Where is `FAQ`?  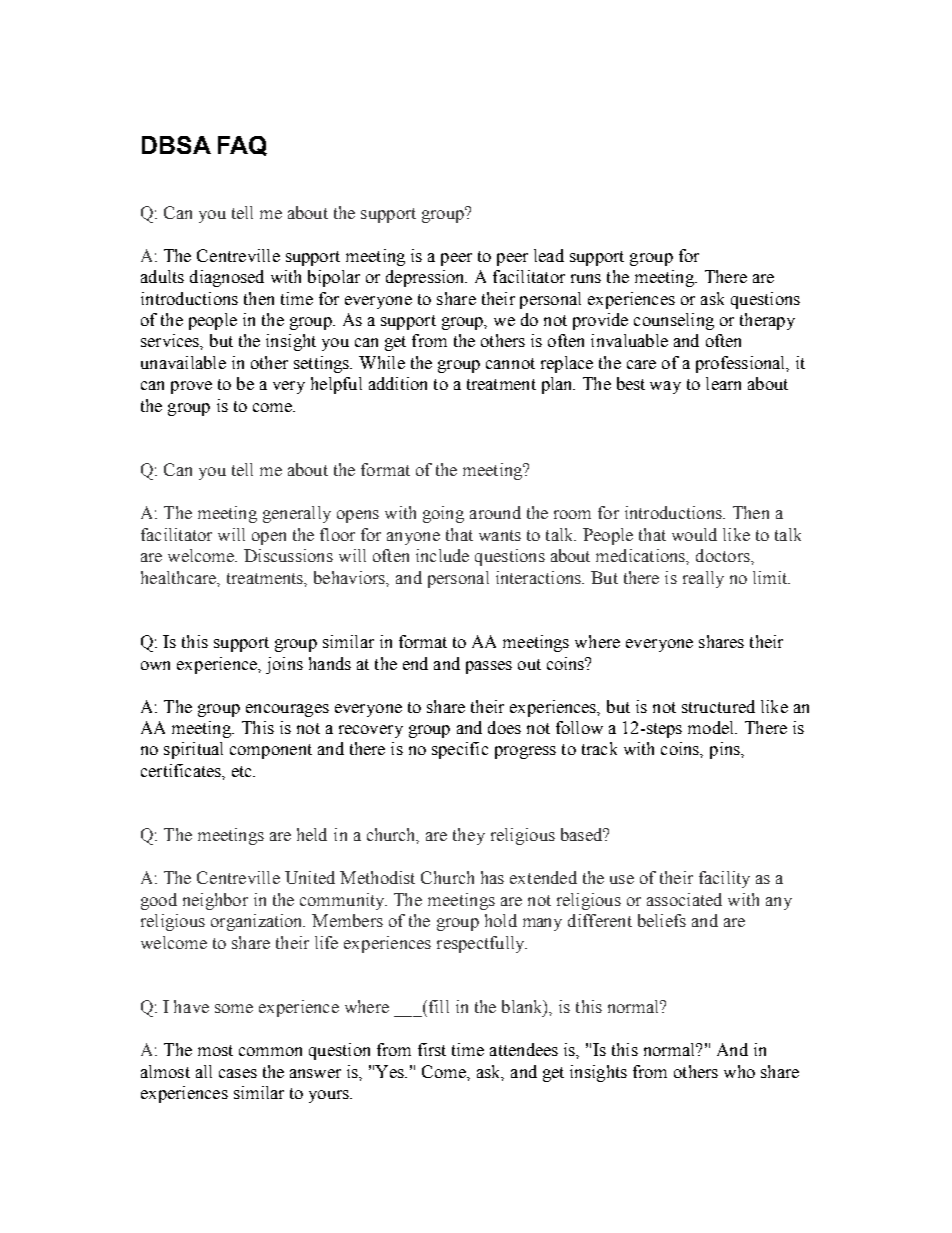
FAQ is located at coordinates (242, 146).
